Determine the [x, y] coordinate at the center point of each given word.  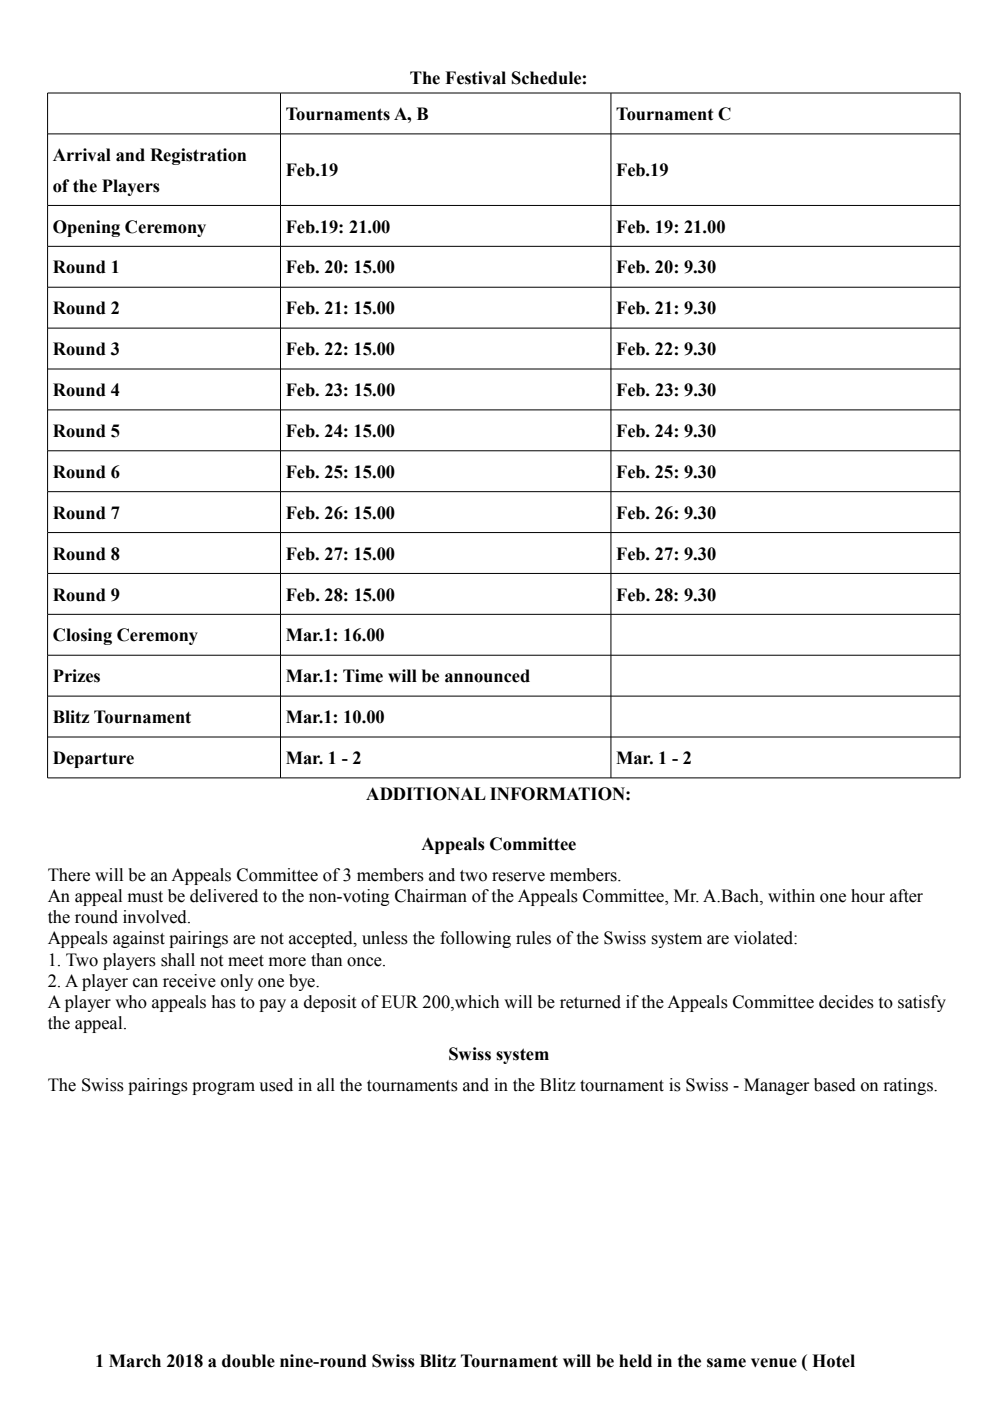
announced [487, 676]
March [135, 1361]
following [475, 939]
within [791, 896]
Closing [82, 636]
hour [868, 896]
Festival [475, 78]
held [635, 1361]
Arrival [82, 155]
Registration [198, 156]
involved [156, 917]
